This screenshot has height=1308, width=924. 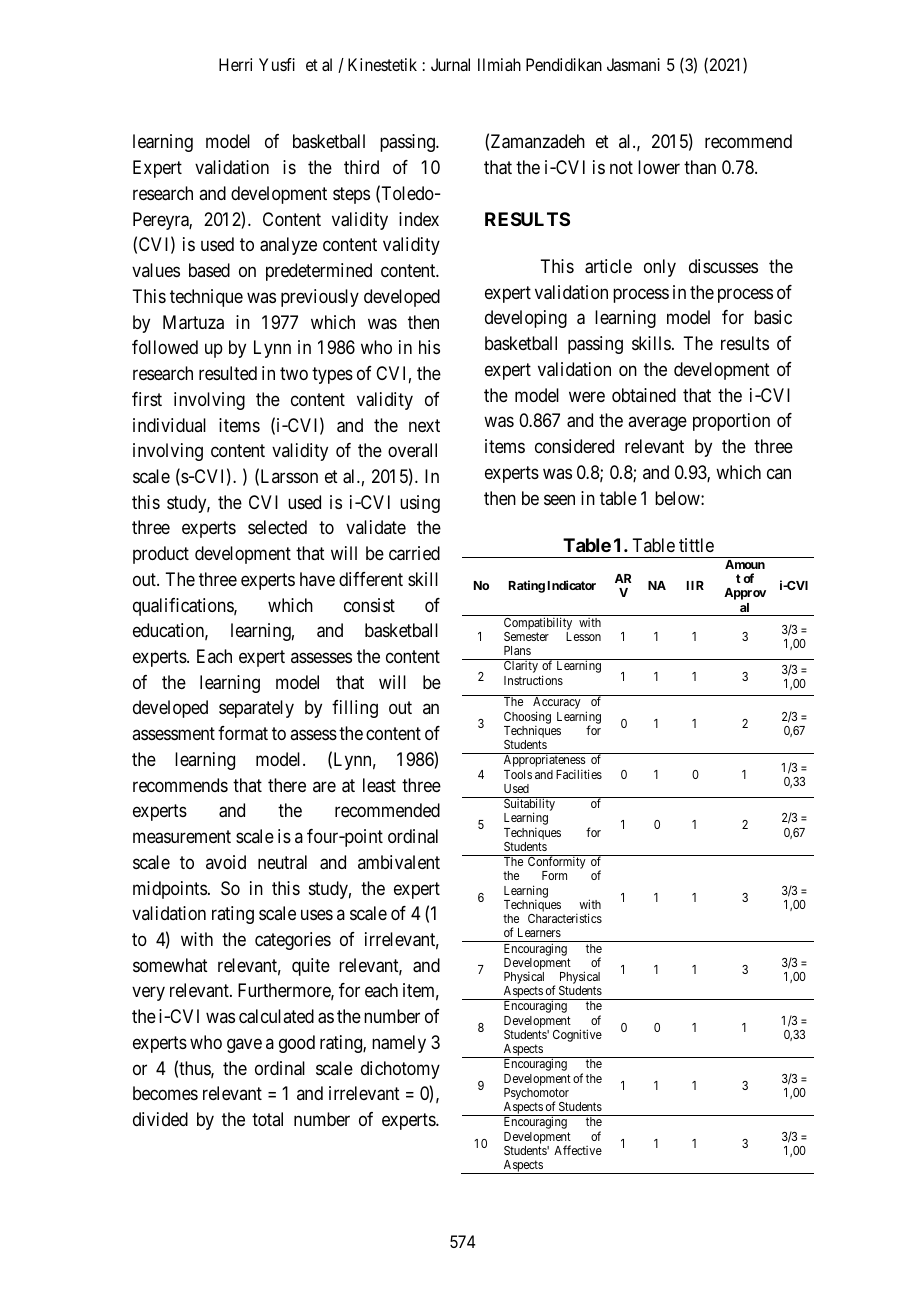 What do you see at coordinates (578, 1150) in the screenshot?
I see `Affective` at bounding box center [578, 1150].
